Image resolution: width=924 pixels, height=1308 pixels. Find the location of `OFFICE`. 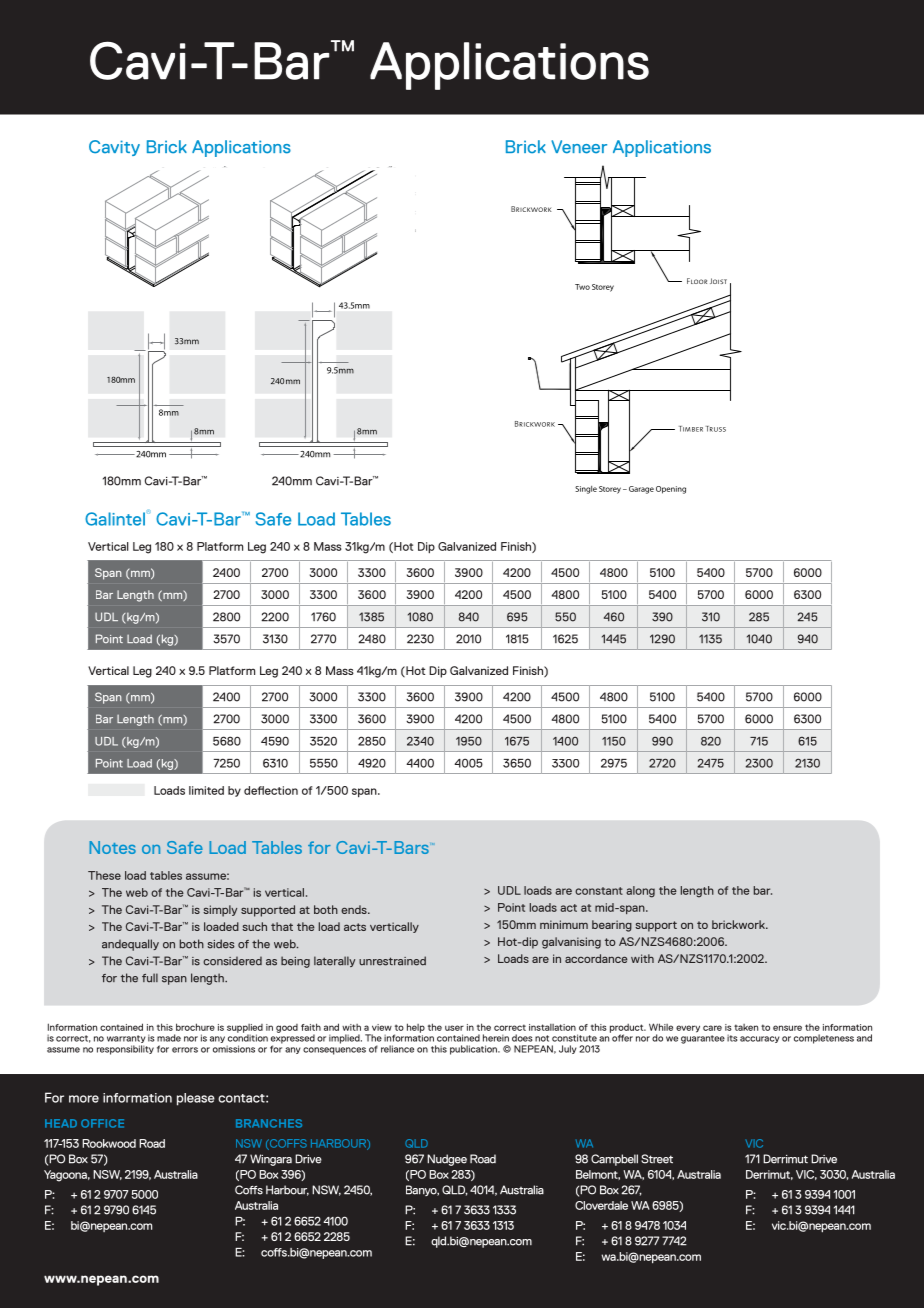

OFFICE is located at coordinates (102, 1123).
